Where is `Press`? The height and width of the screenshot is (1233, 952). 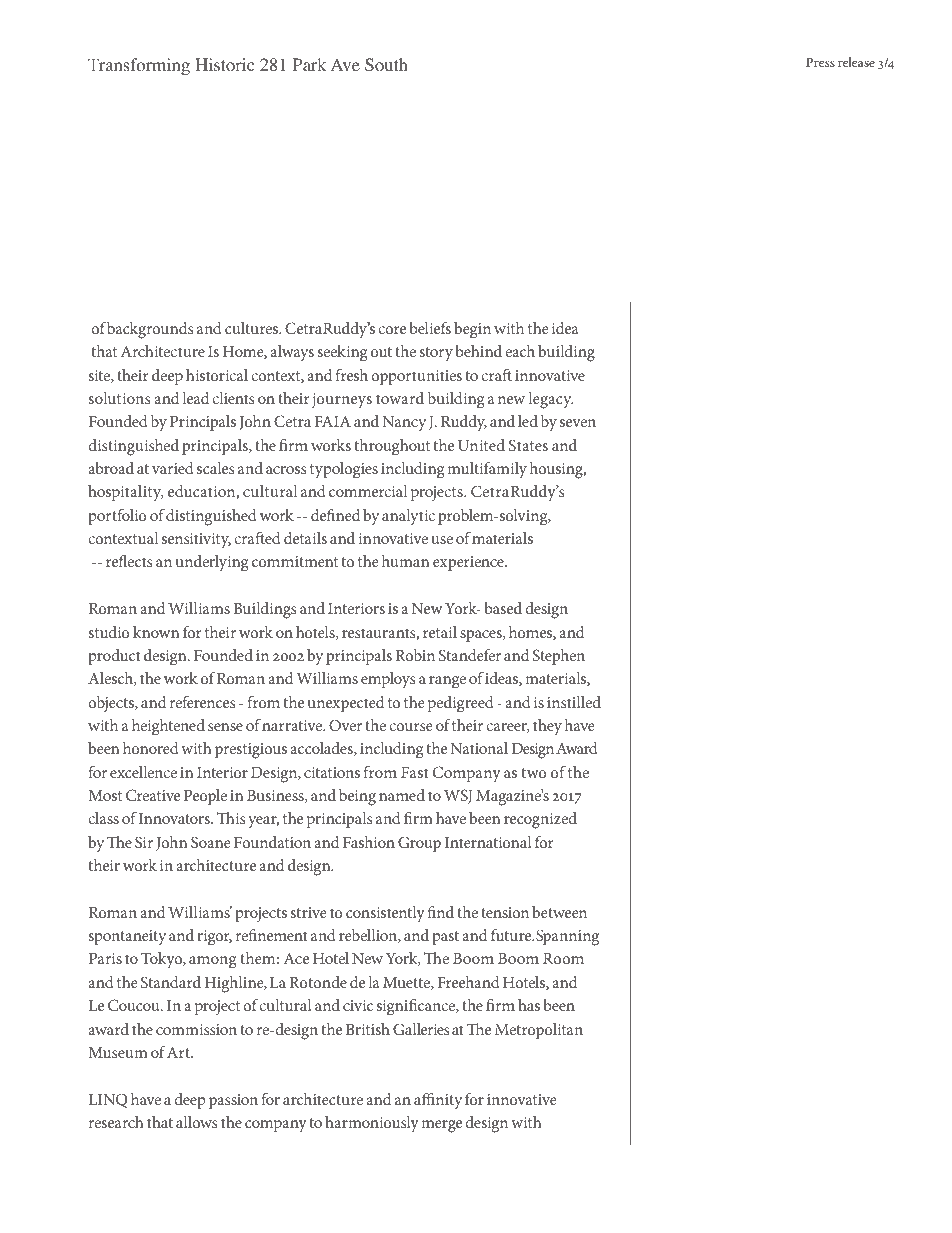
Press is located at coordinates (820, 62).
